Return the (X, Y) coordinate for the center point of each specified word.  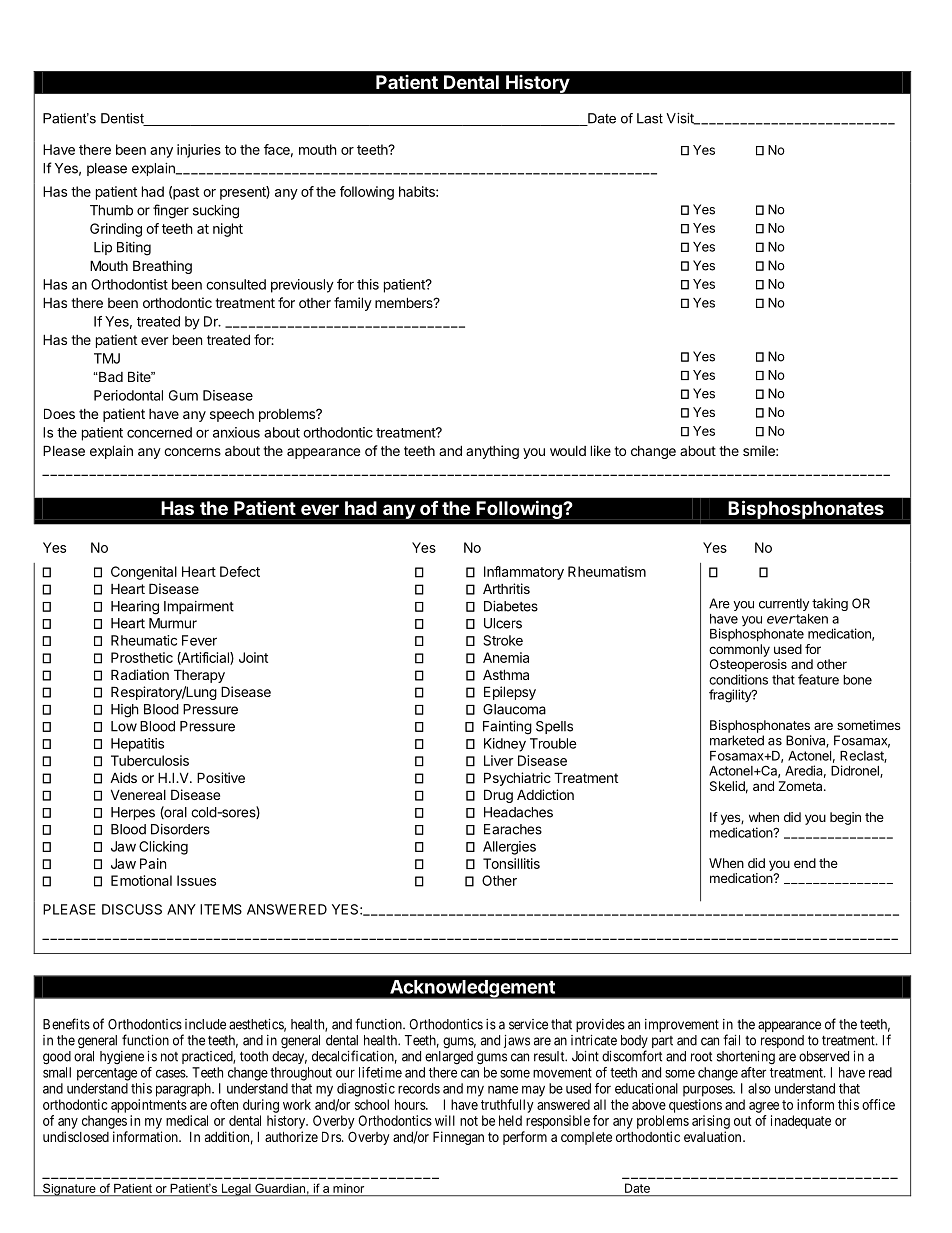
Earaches (513, 829)
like (601, 450)
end (805, 863)
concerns (192, 452)
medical (187, 1120)
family (353, 304)
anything (492, 452)
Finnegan (458, 1138)
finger (171, 211)
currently (784, 604)
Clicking (163, 848)
